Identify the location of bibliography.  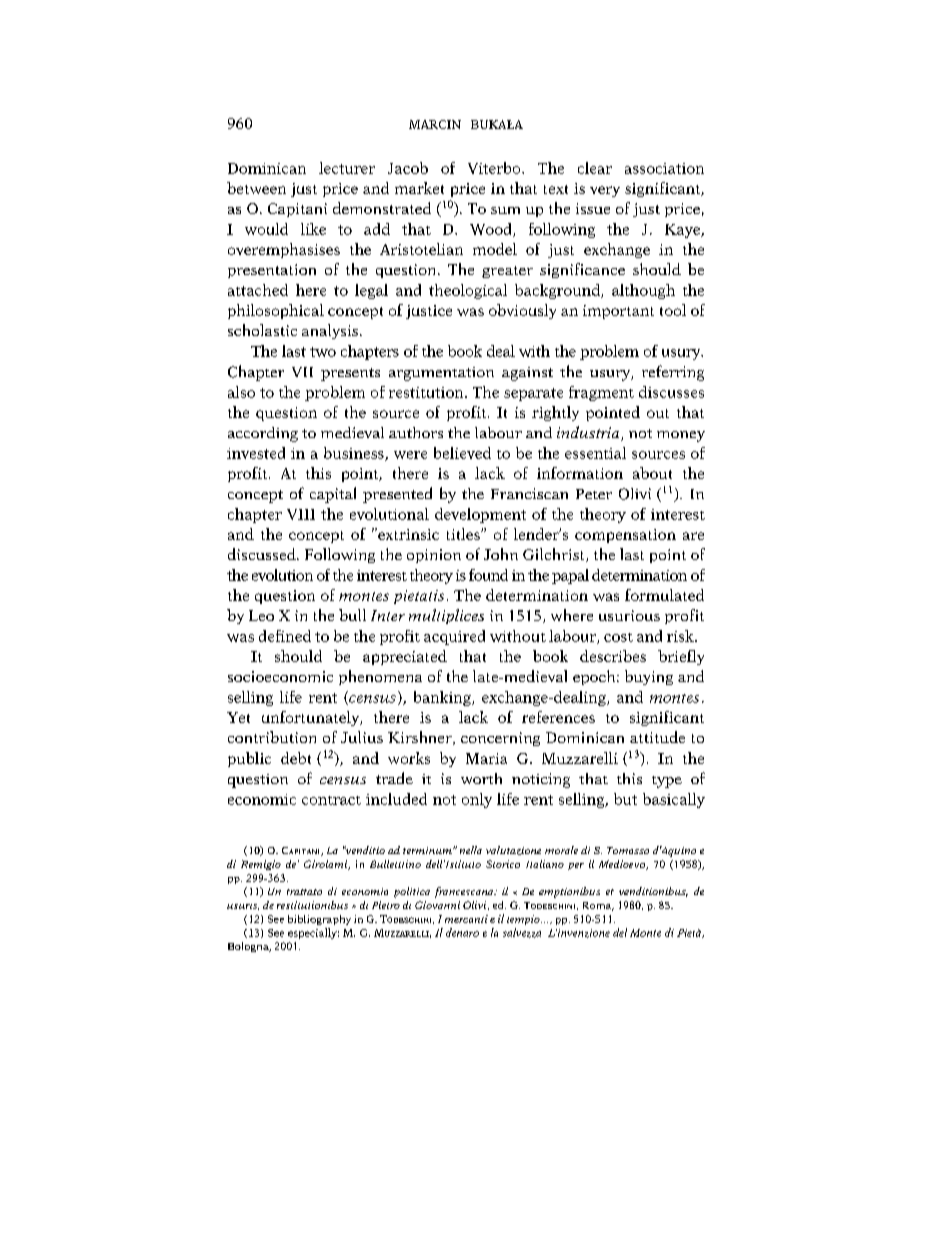
(319, 920).
